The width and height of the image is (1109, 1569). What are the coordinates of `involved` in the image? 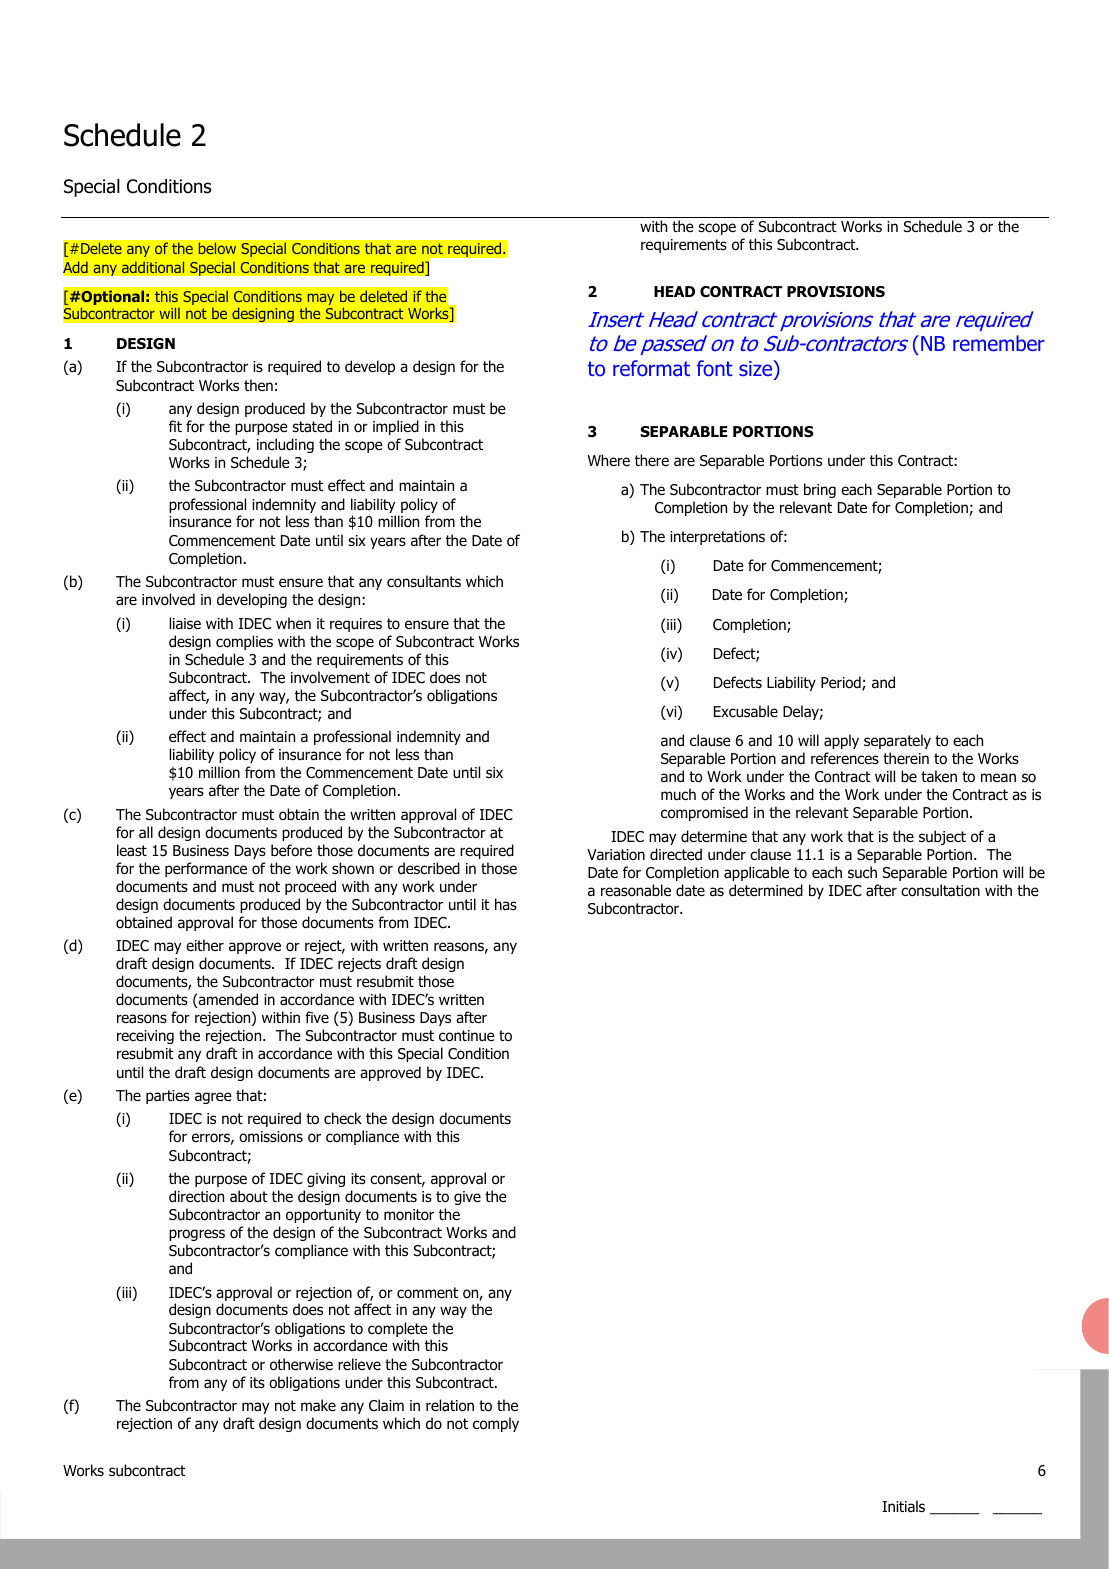 It's located at (168, 599).
